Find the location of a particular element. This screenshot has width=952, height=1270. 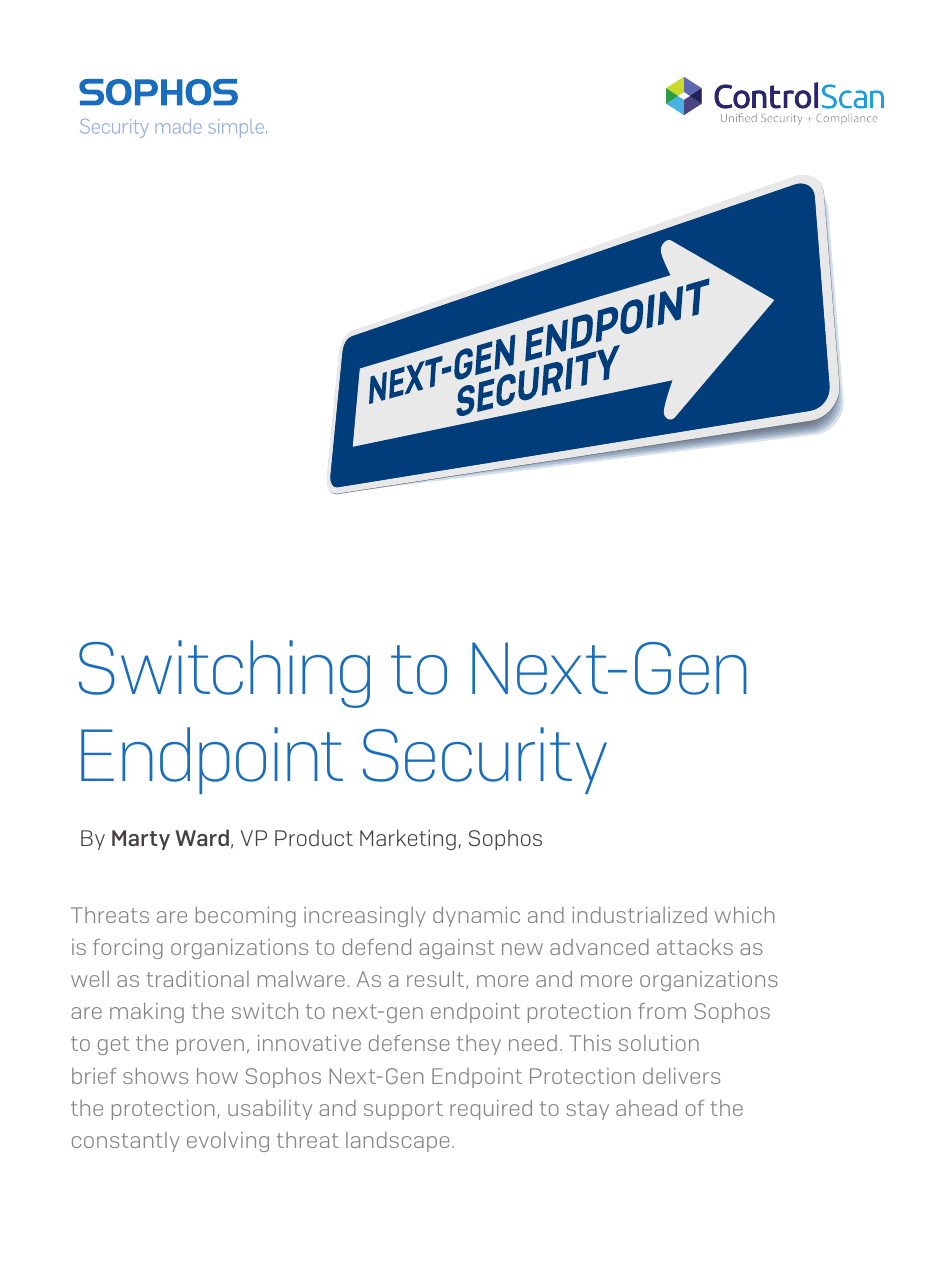

becoming is located at coordinates (246, 917).
